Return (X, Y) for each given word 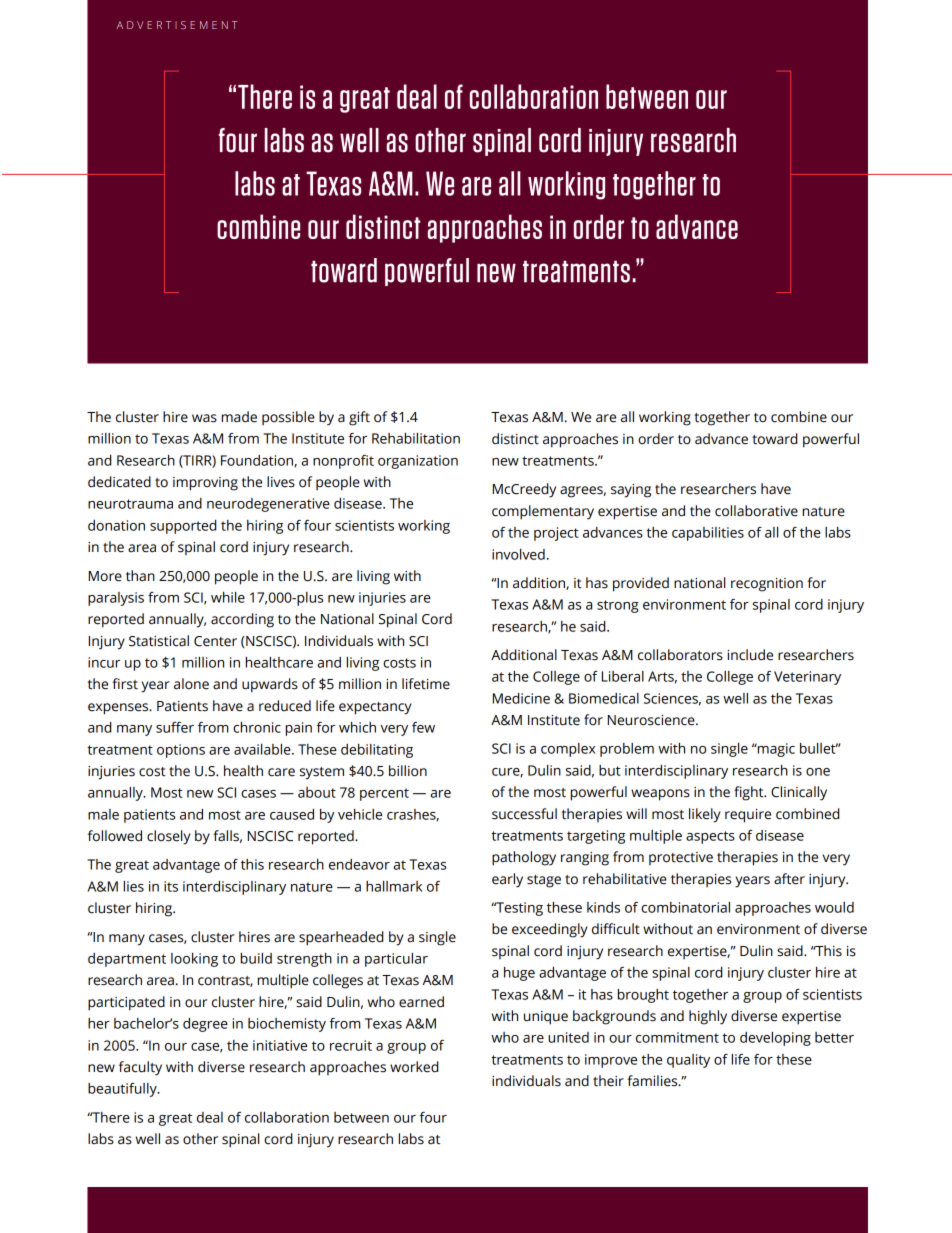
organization (418, 462)
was (204, 418)
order (656, 439)
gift (359, 418)
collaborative (756, 511)
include (750, 655)
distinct (515, 439)
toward (774, 439)
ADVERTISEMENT (177, 25)
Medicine (521, 698)
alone (191, 684)
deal (210, 1117)
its (171, 886)
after (789, 879)
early (507, 880)
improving (205, 484)
